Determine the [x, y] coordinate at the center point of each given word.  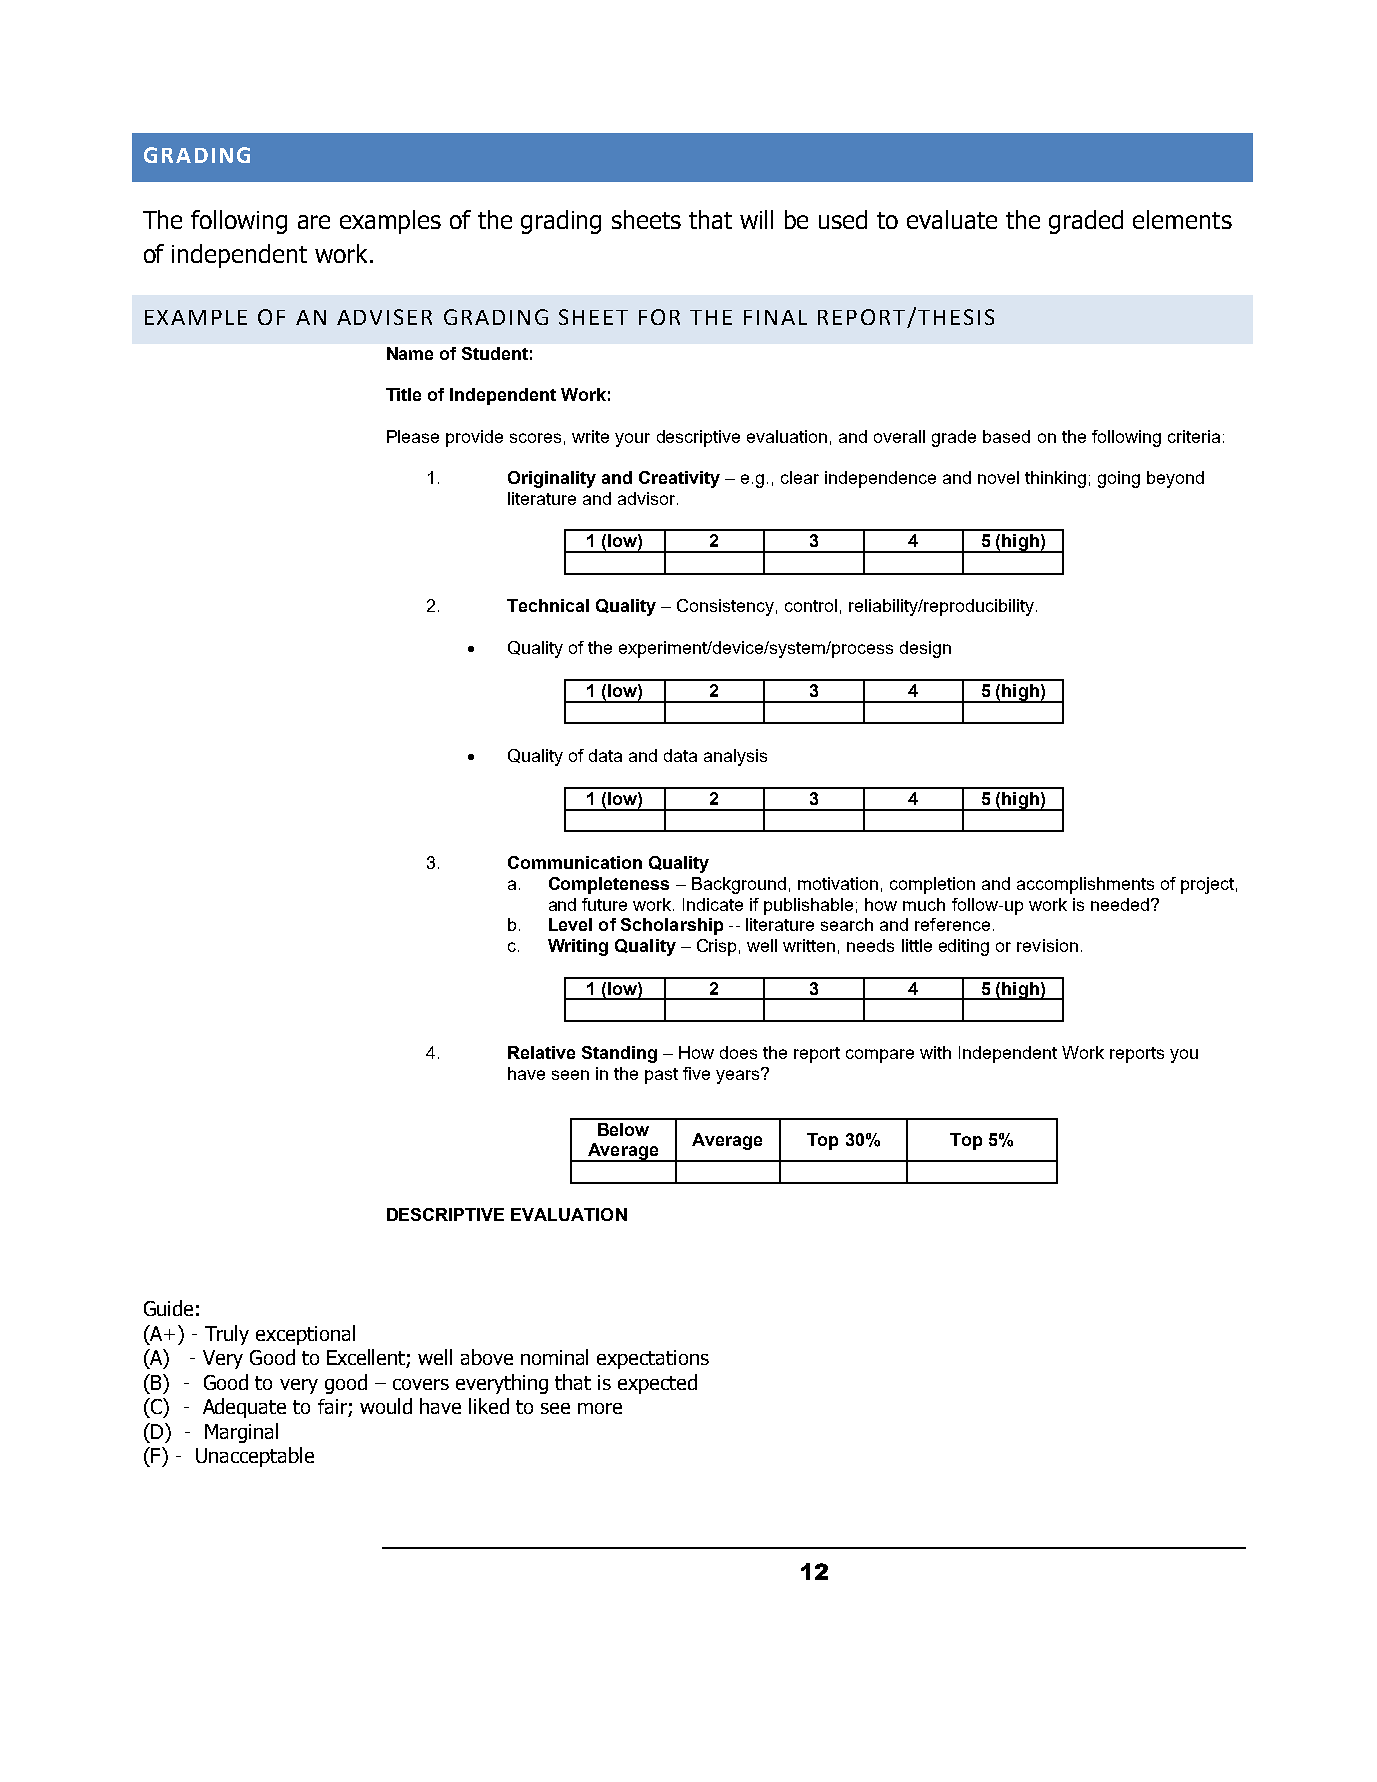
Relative [541, 1052]
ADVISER [384, 317]
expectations [653, 1359]
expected [657, 1384]
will [756, 219]
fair [333, 1408]
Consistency [725, 607]
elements [1182, 219]
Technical [548, 605]
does [738, 1052]
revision [1047, 945]
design [925, 649]
